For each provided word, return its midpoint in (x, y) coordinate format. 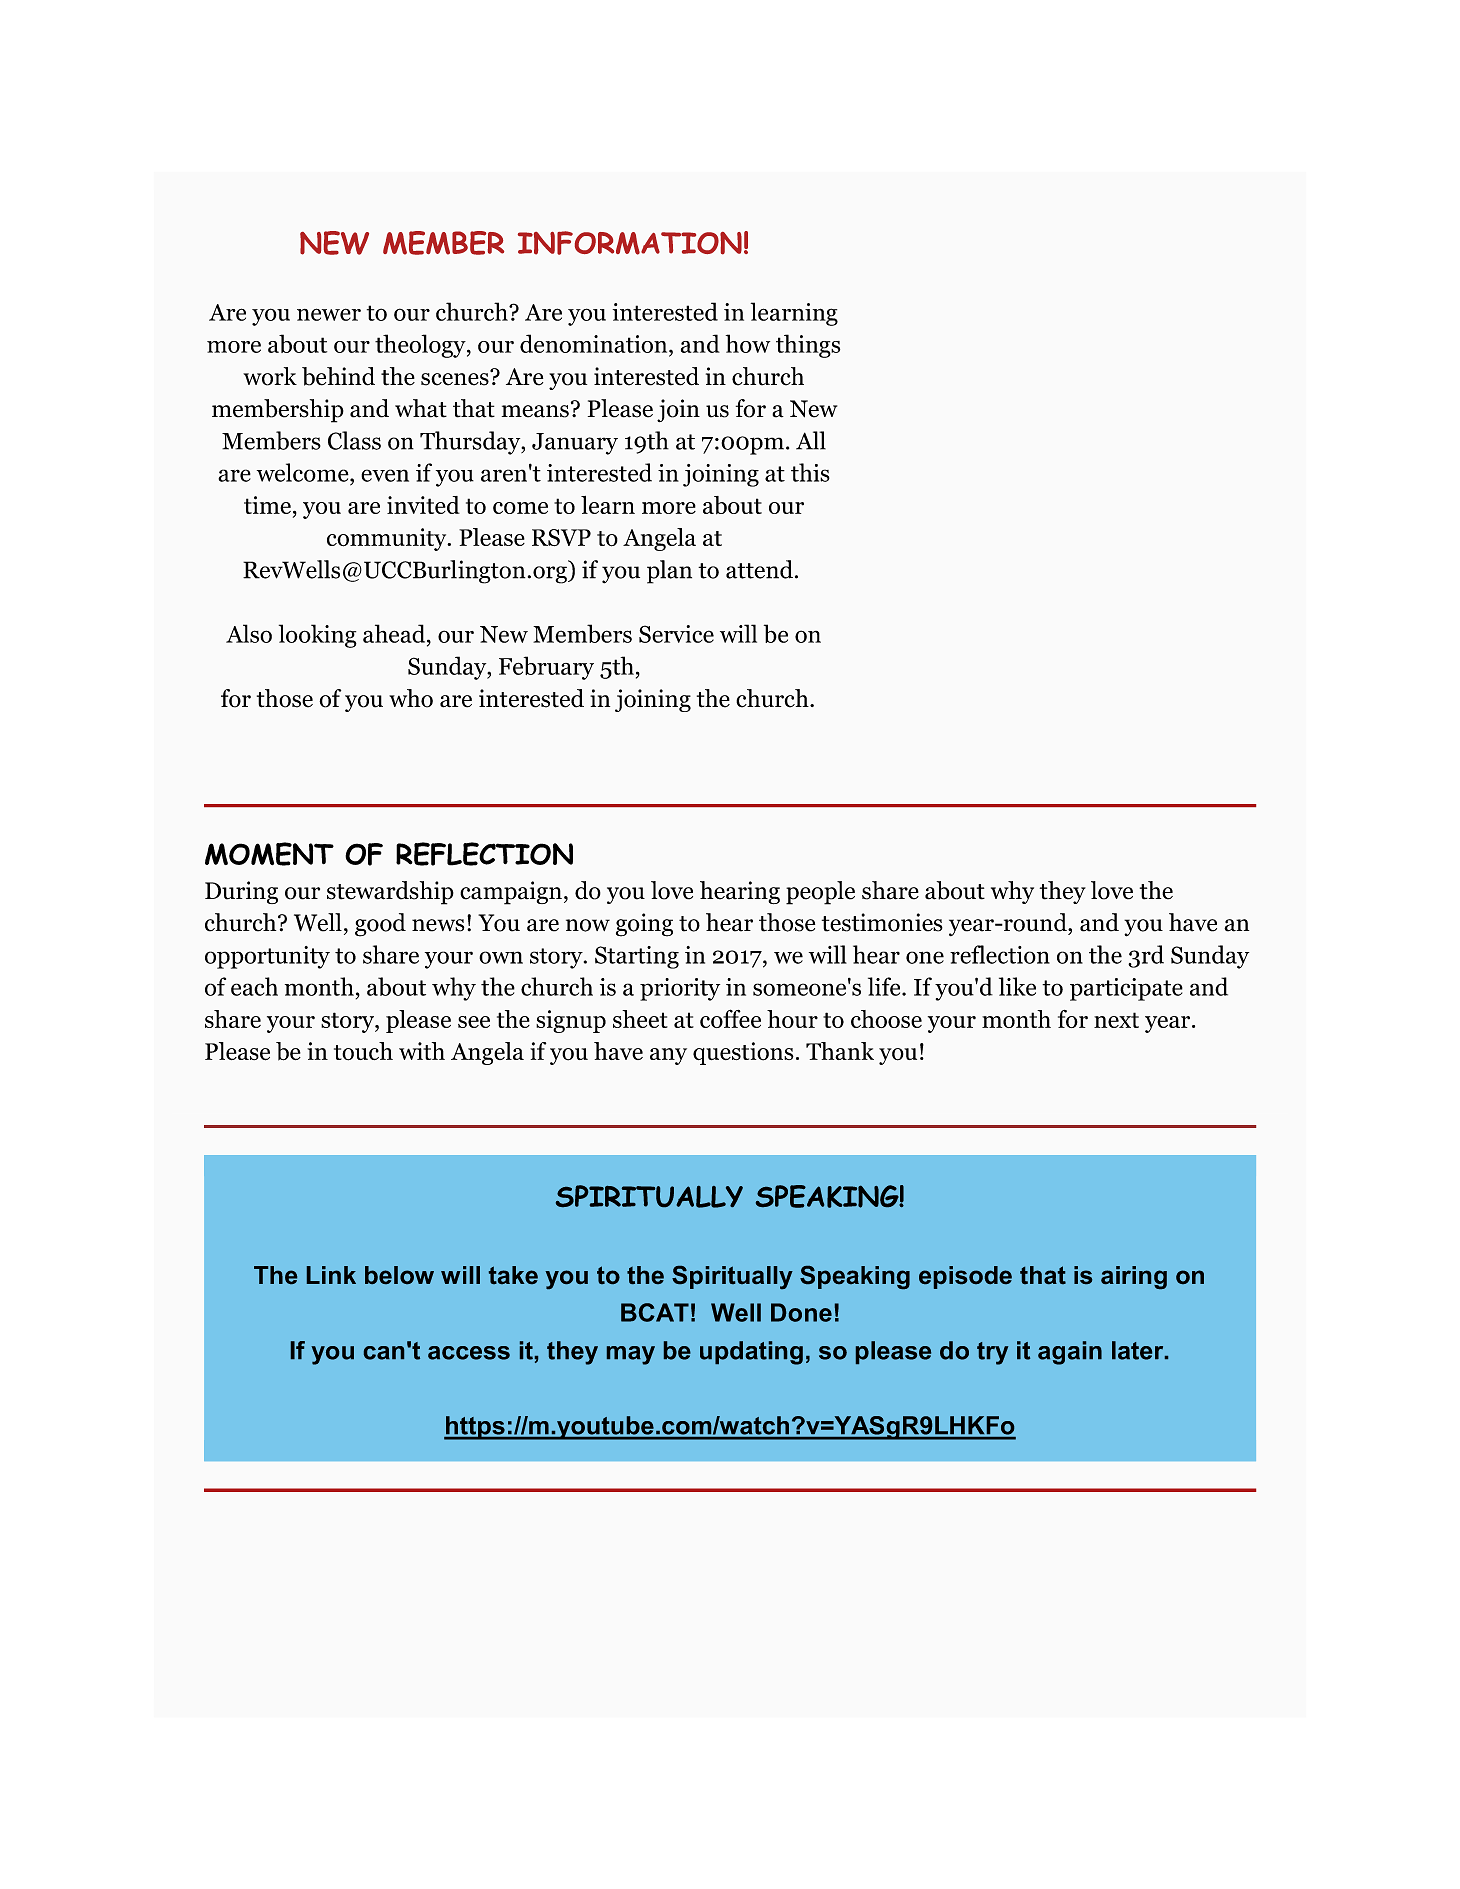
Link (331, 1275)
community (388, 539)
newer (329, 314)
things (808, 346)
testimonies (882, 922)
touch (363, 1051)
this (810, 472)
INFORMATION (630, 243)
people (820, 893)
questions (743, 1053)
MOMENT (269, 854)
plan (669, 572)
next (1116, 1020)
